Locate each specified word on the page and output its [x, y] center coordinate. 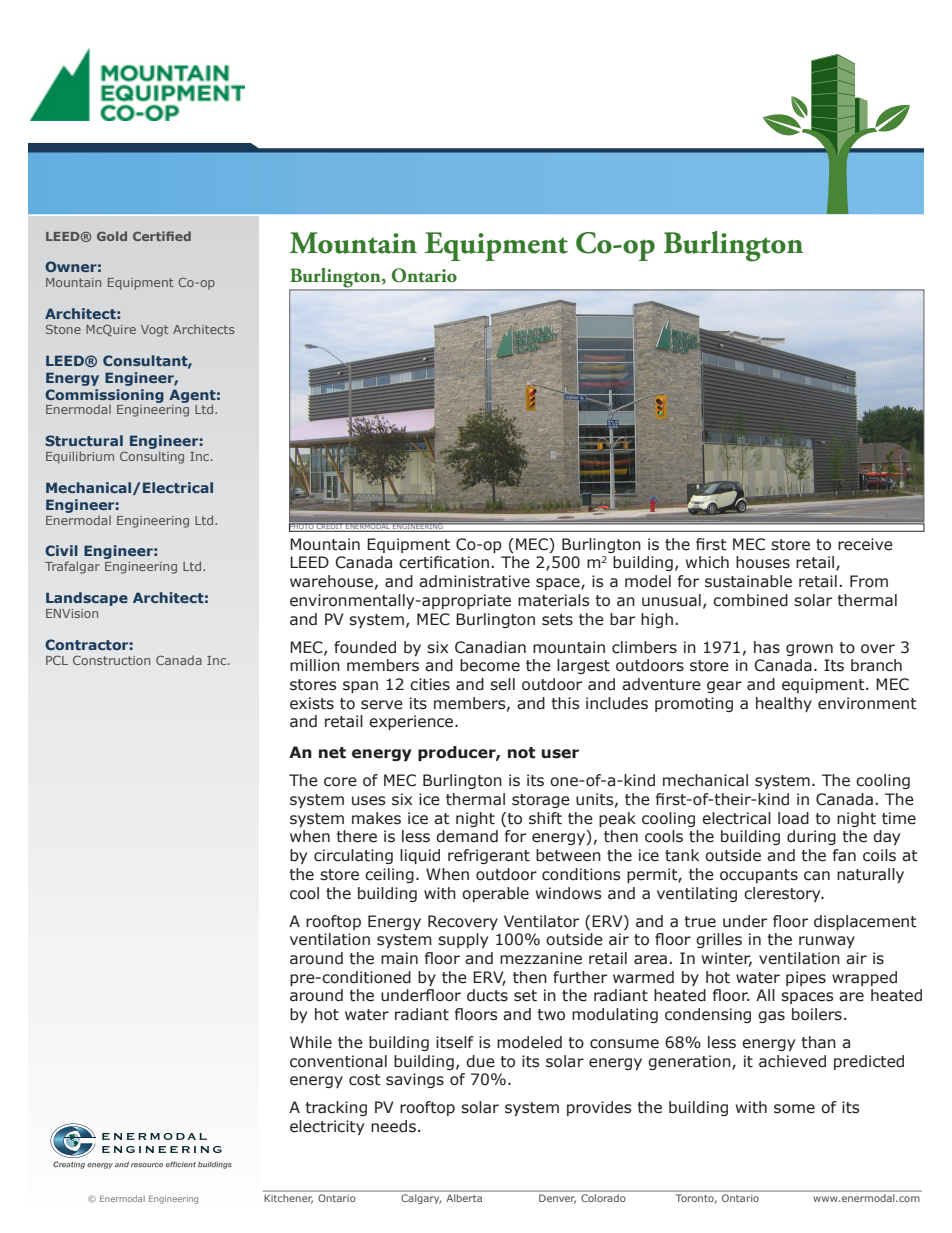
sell [502, 684]
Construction [111, 660]
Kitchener [289, 1197]
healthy [784, 704]
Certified [162, 236]
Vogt [154, 331]
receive [865, 544]
